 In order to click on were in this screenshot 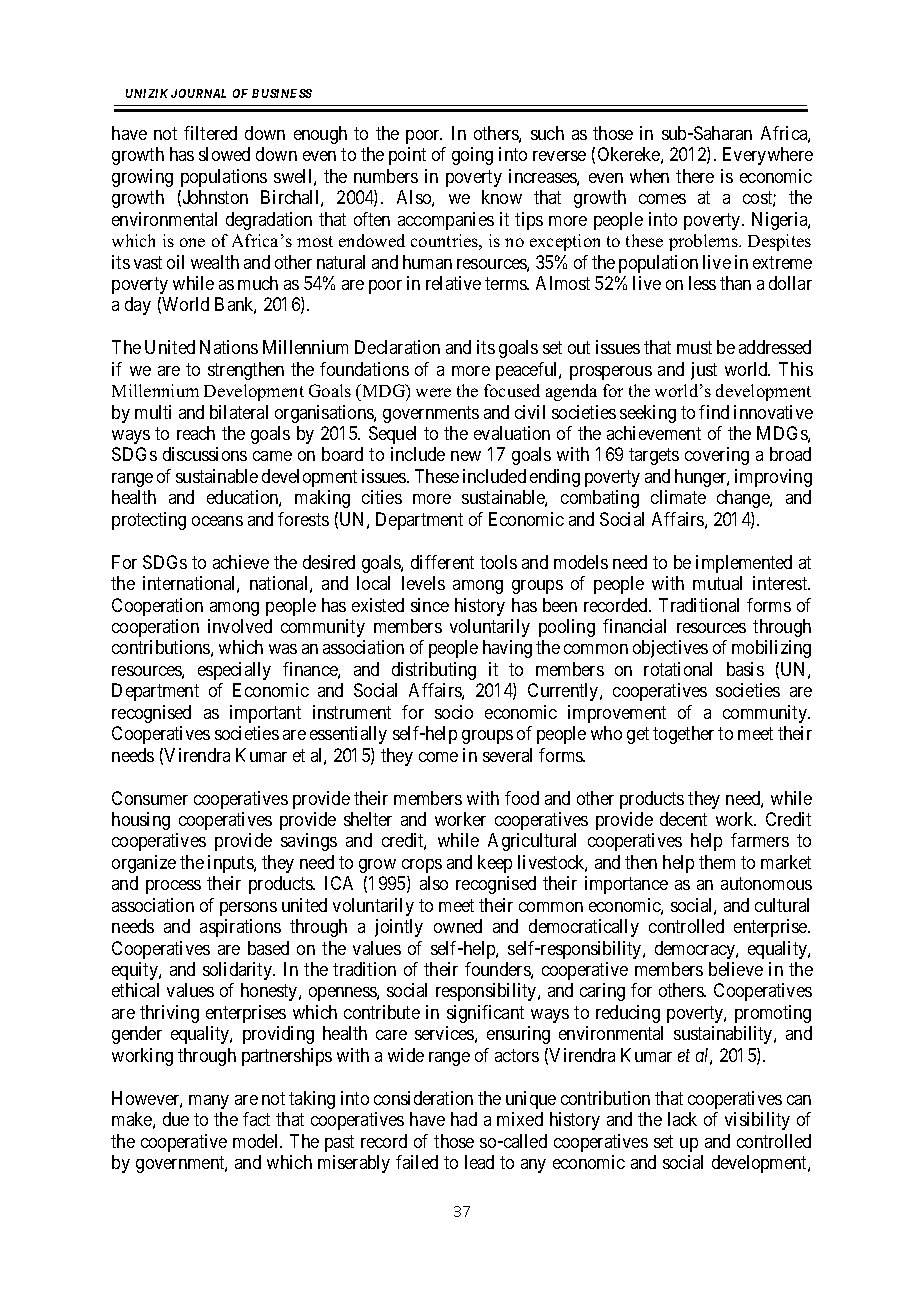, I will do `click(433, 392)`.
